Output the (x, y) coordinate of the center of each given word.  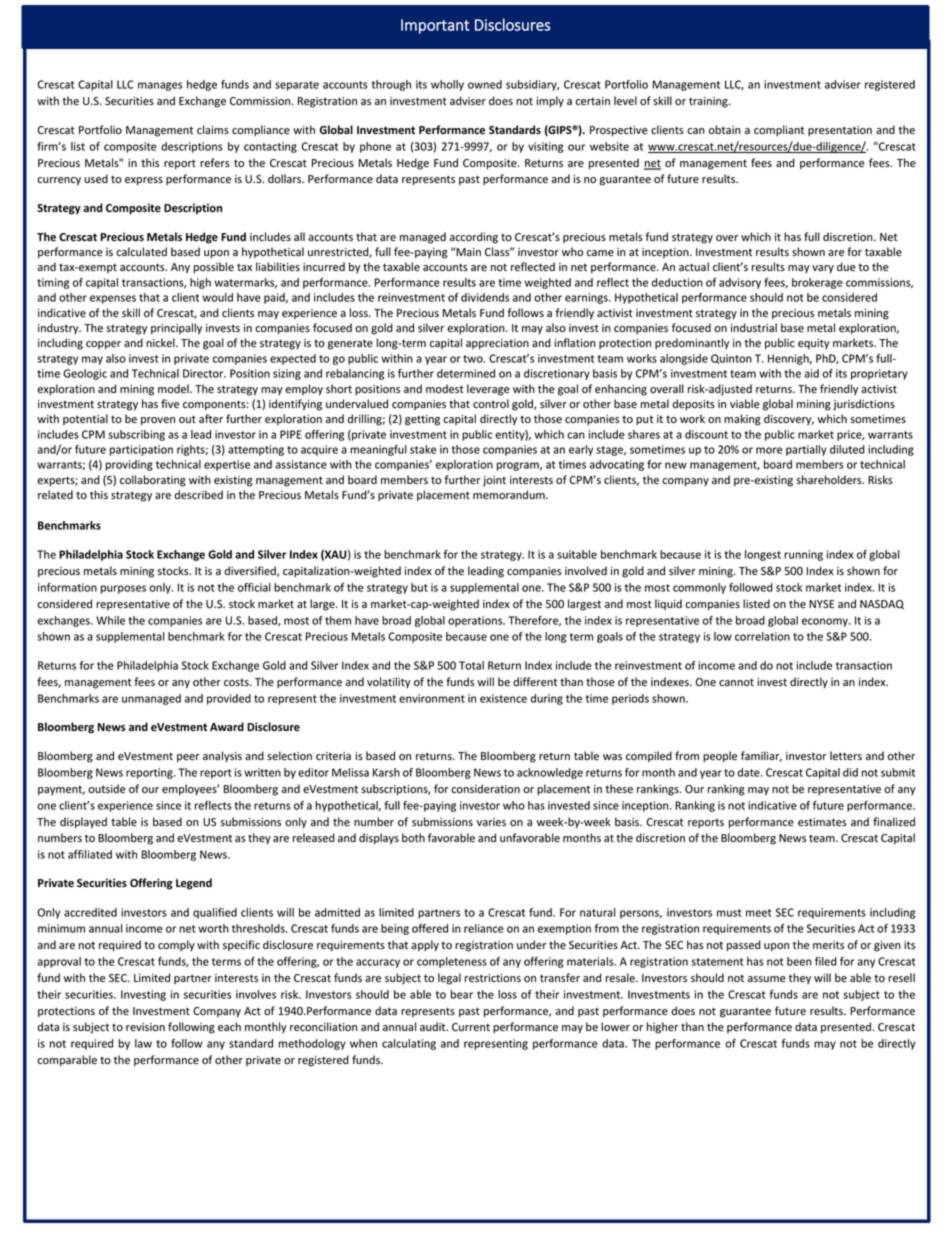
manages (160, 86)
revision (145, 1027)
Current (471, 1027)
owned (485, 84)
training (709, 102)
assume (767, 979)
